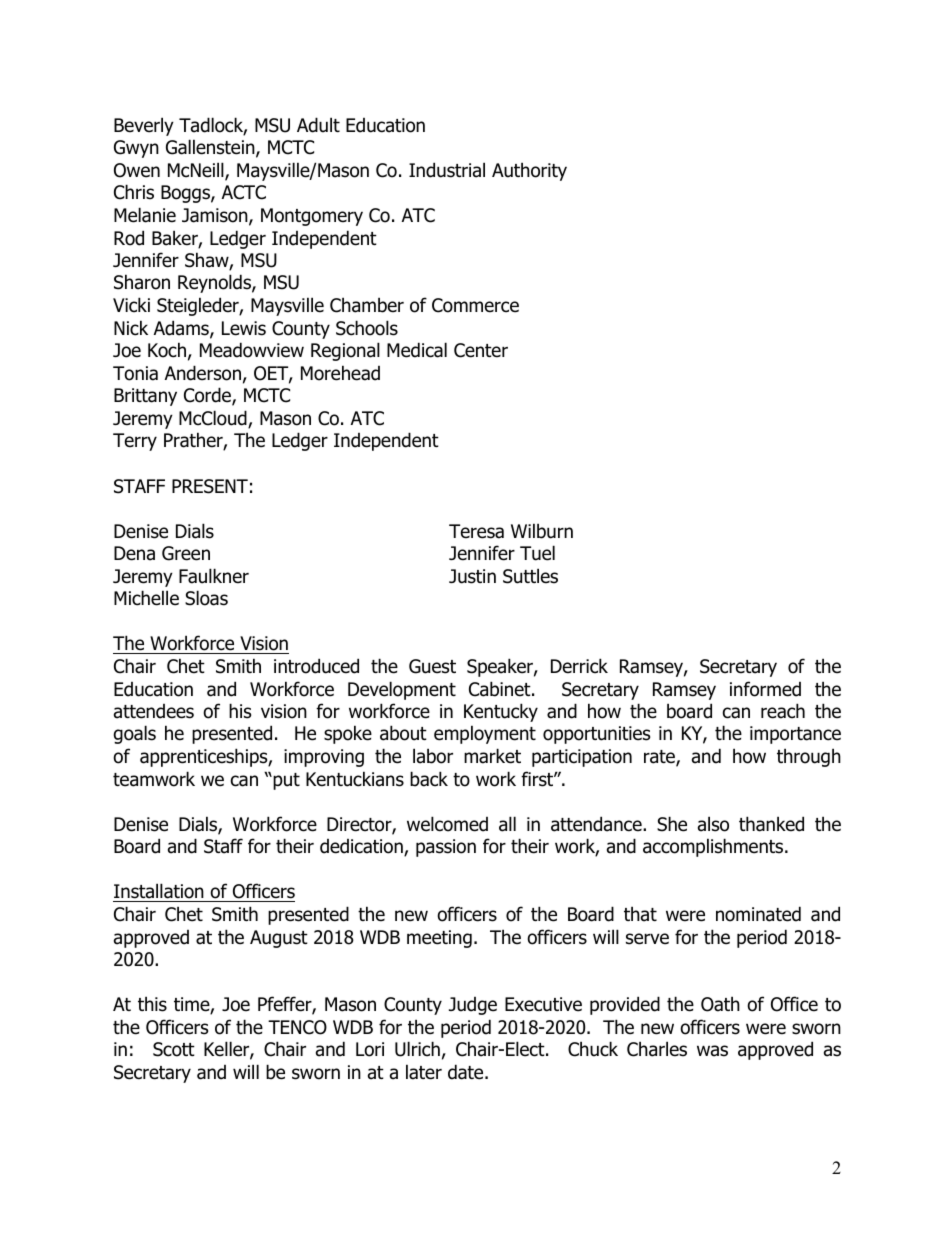  I want to click on Authority, so click(529, 171).
